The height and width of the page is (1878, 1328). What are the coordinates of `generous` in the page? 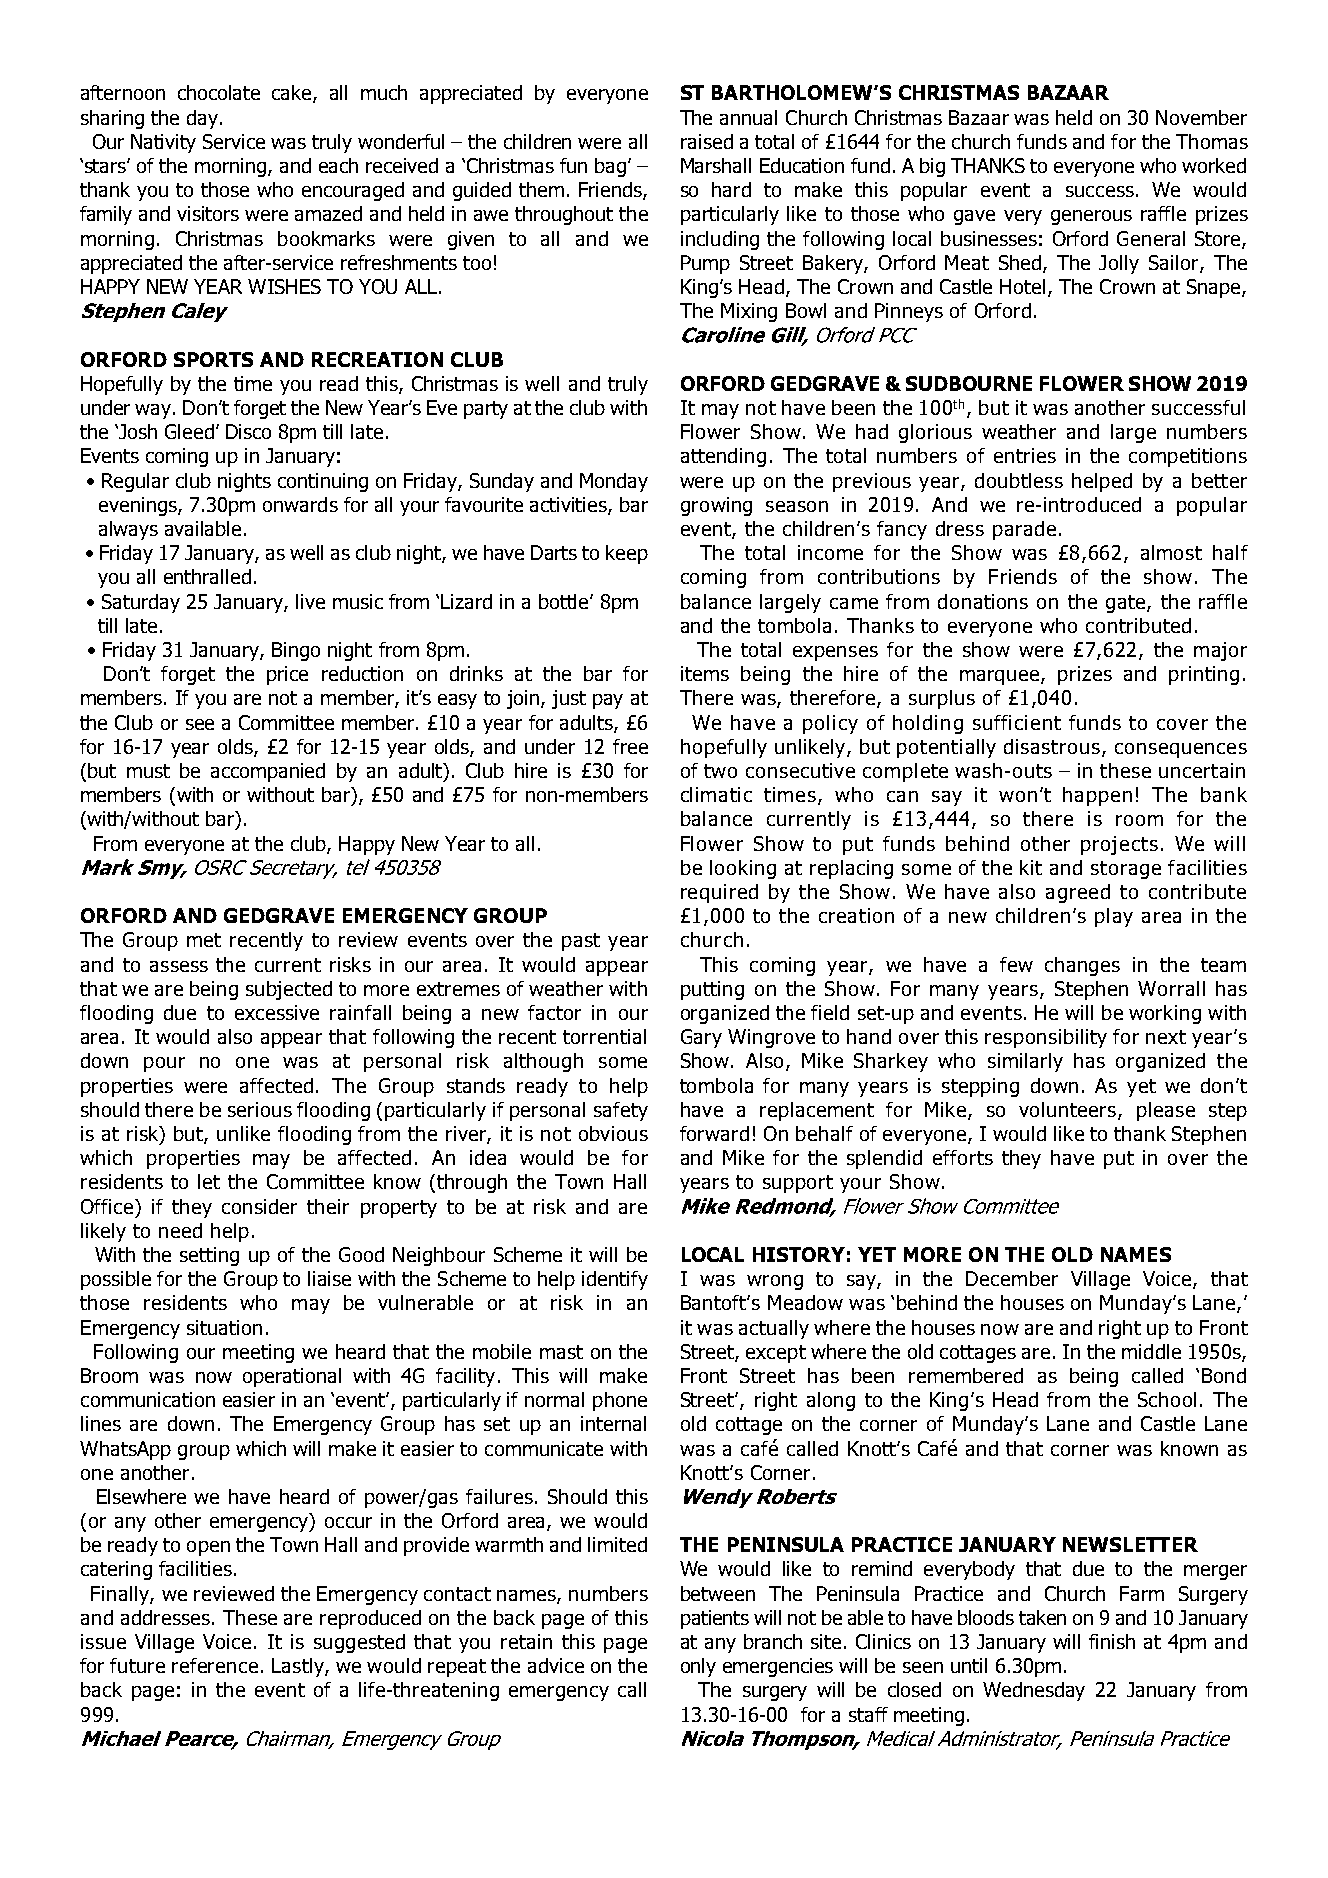 It's located at (1091, 217).
